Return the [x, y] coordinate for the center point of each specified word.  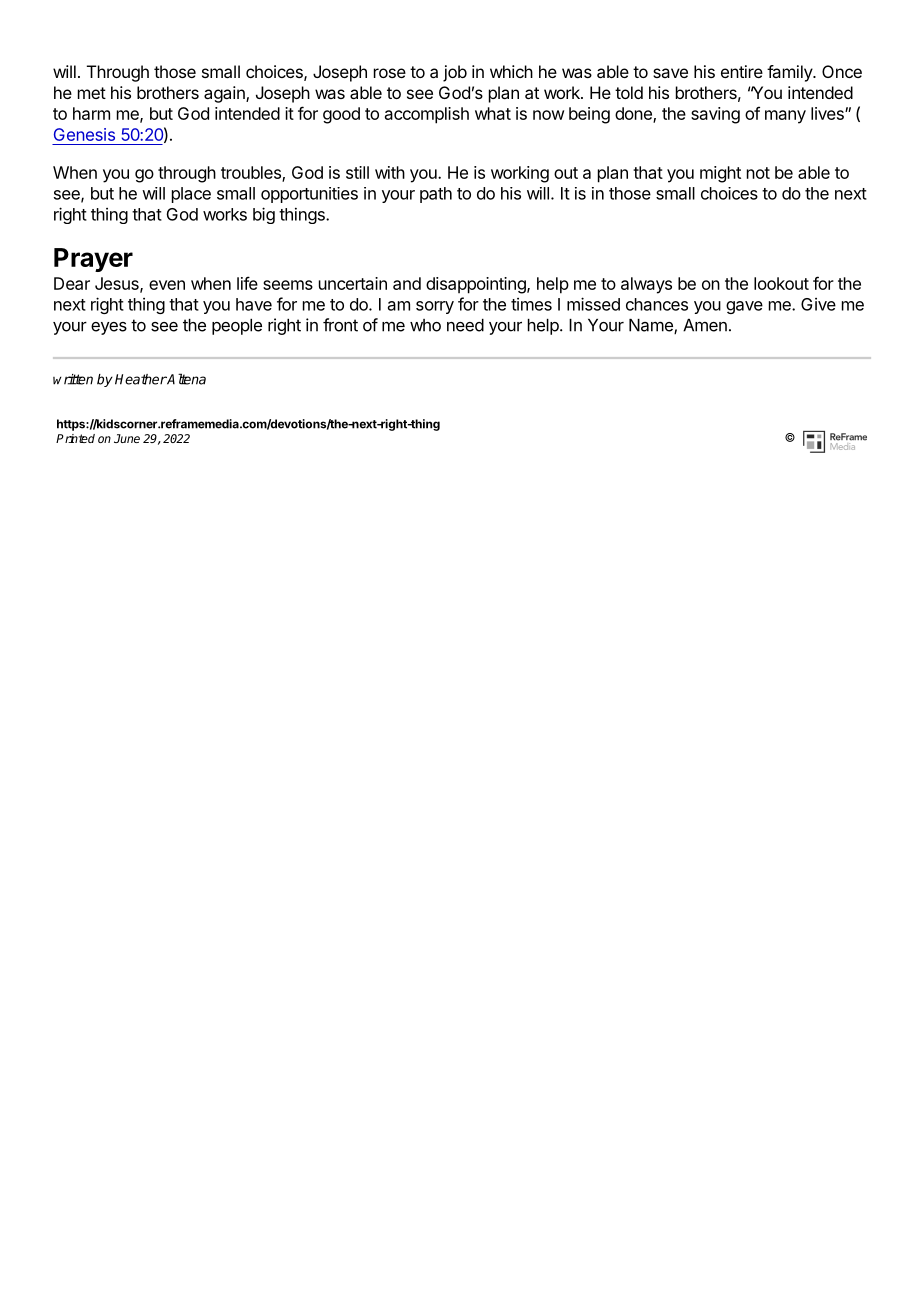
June [127, 438]
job [455, 73]
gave [744, 307]
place [191, 195]
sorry [435, 307]
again [225, 94]
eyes [109, 328]
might [720, 174]
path [436, 195]
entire [742, 71]
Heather [141, 379]
